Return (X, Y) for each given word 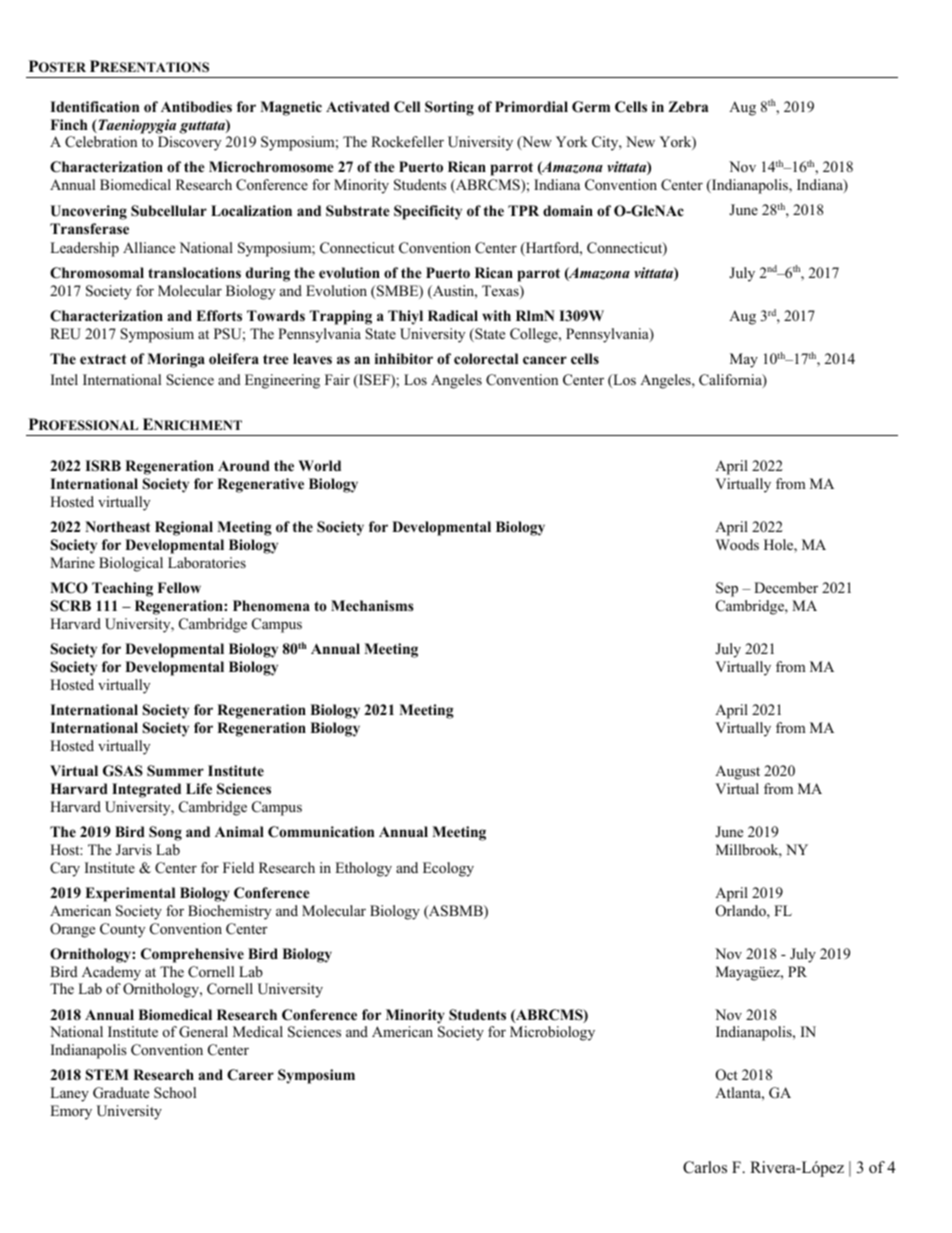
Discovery (189, 143)
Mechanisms (372, 605)
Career (250, 1075)
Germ (591, 107)
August (737, 772)
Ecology (448, 869)
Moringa (176, 360)
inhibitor (404, 359)
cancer (545, 360)
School (175, 1092)
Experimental (130, 894)
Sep (727, 589)
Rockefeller (407, 141)
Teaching (122, 589)
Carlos (705, 1167)
